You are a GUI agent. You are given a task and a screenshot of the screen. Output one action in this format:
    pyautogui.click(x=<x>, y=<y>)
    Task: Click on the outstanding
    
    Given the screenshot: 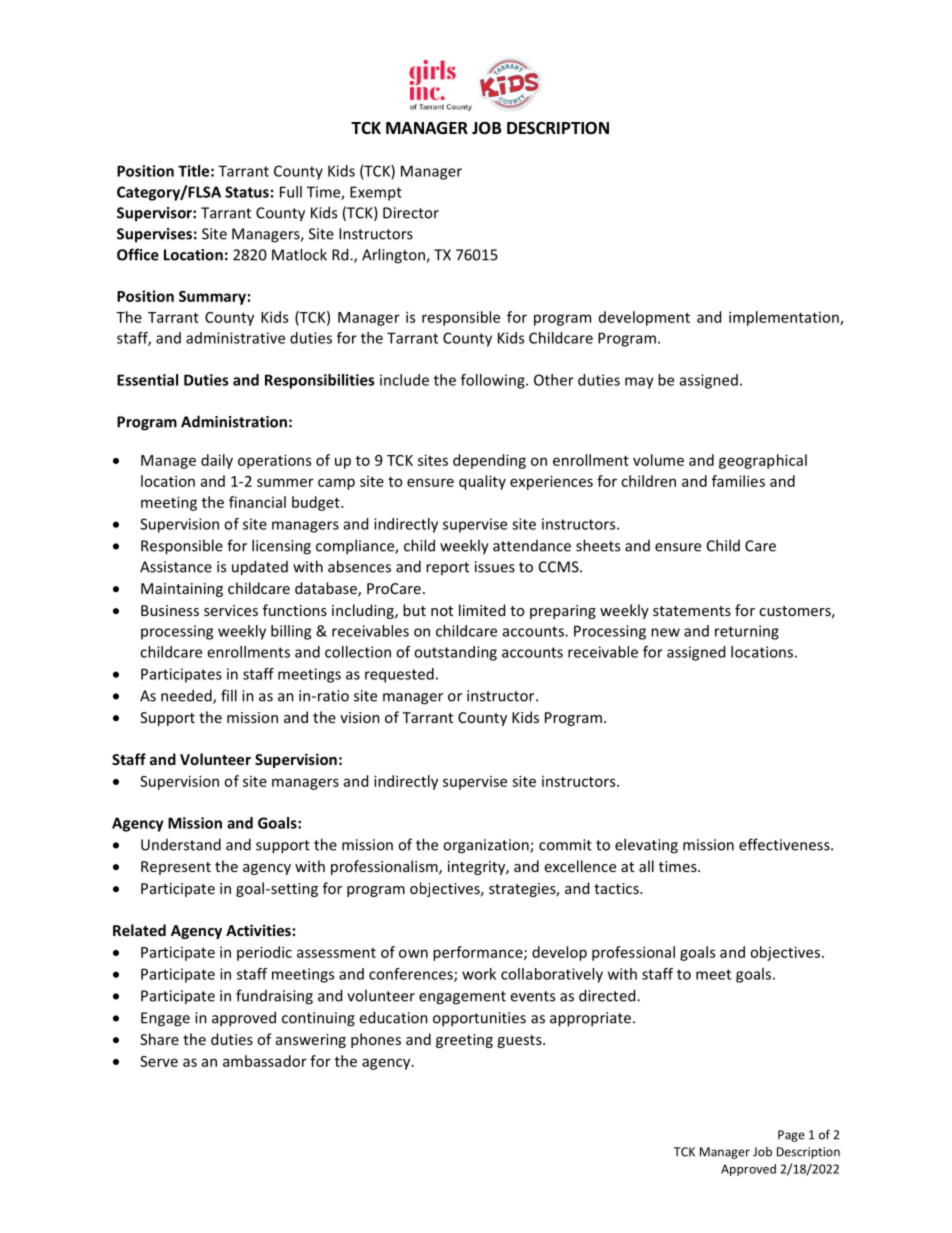 What is the action you would take?
    pyautogui.click(x=455, y=653)
